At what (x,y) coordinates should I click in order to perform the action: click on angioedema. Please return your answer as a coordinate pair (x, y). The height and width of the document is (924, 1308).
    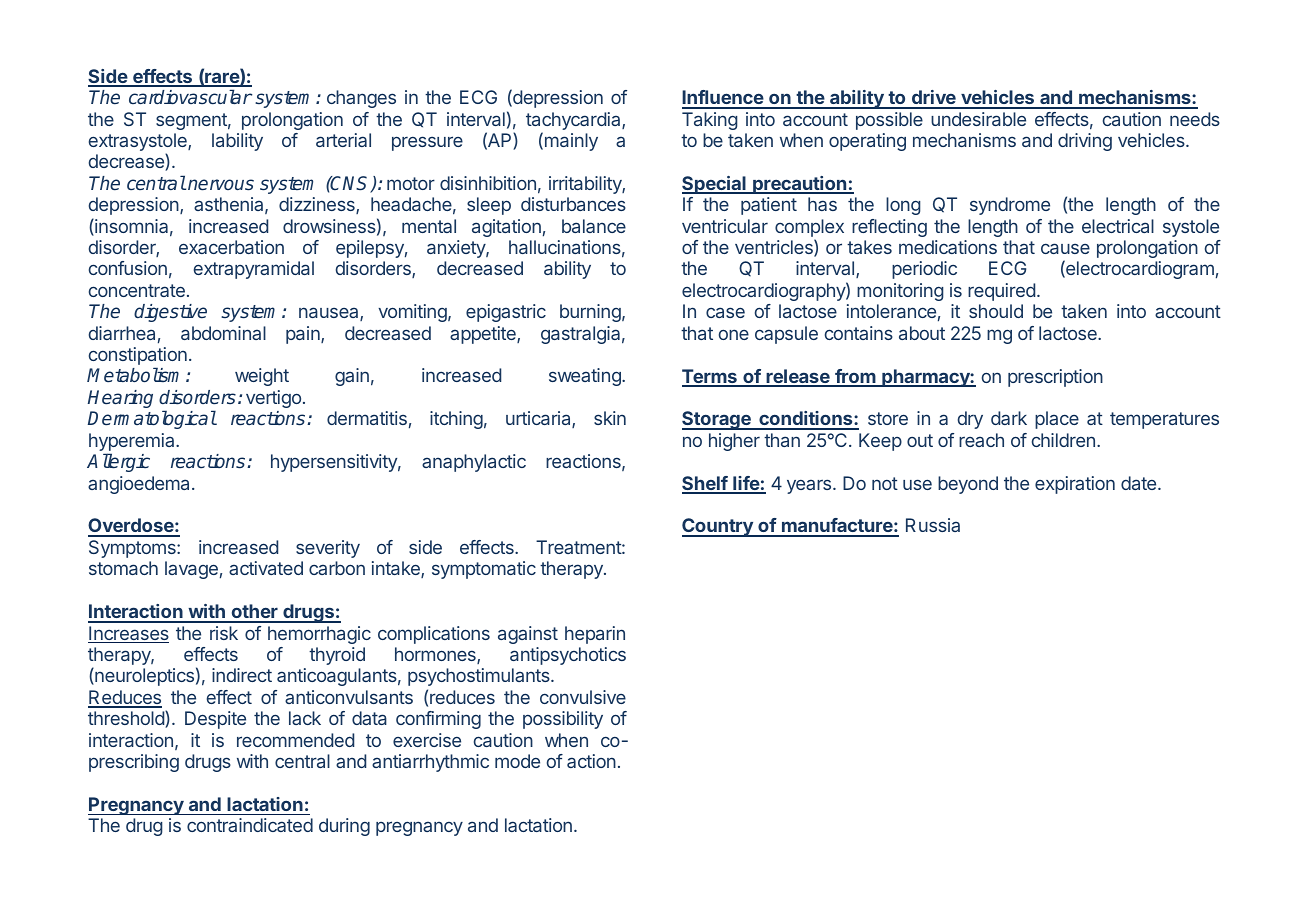
    Looking at the image, I should click on (140, 485).
